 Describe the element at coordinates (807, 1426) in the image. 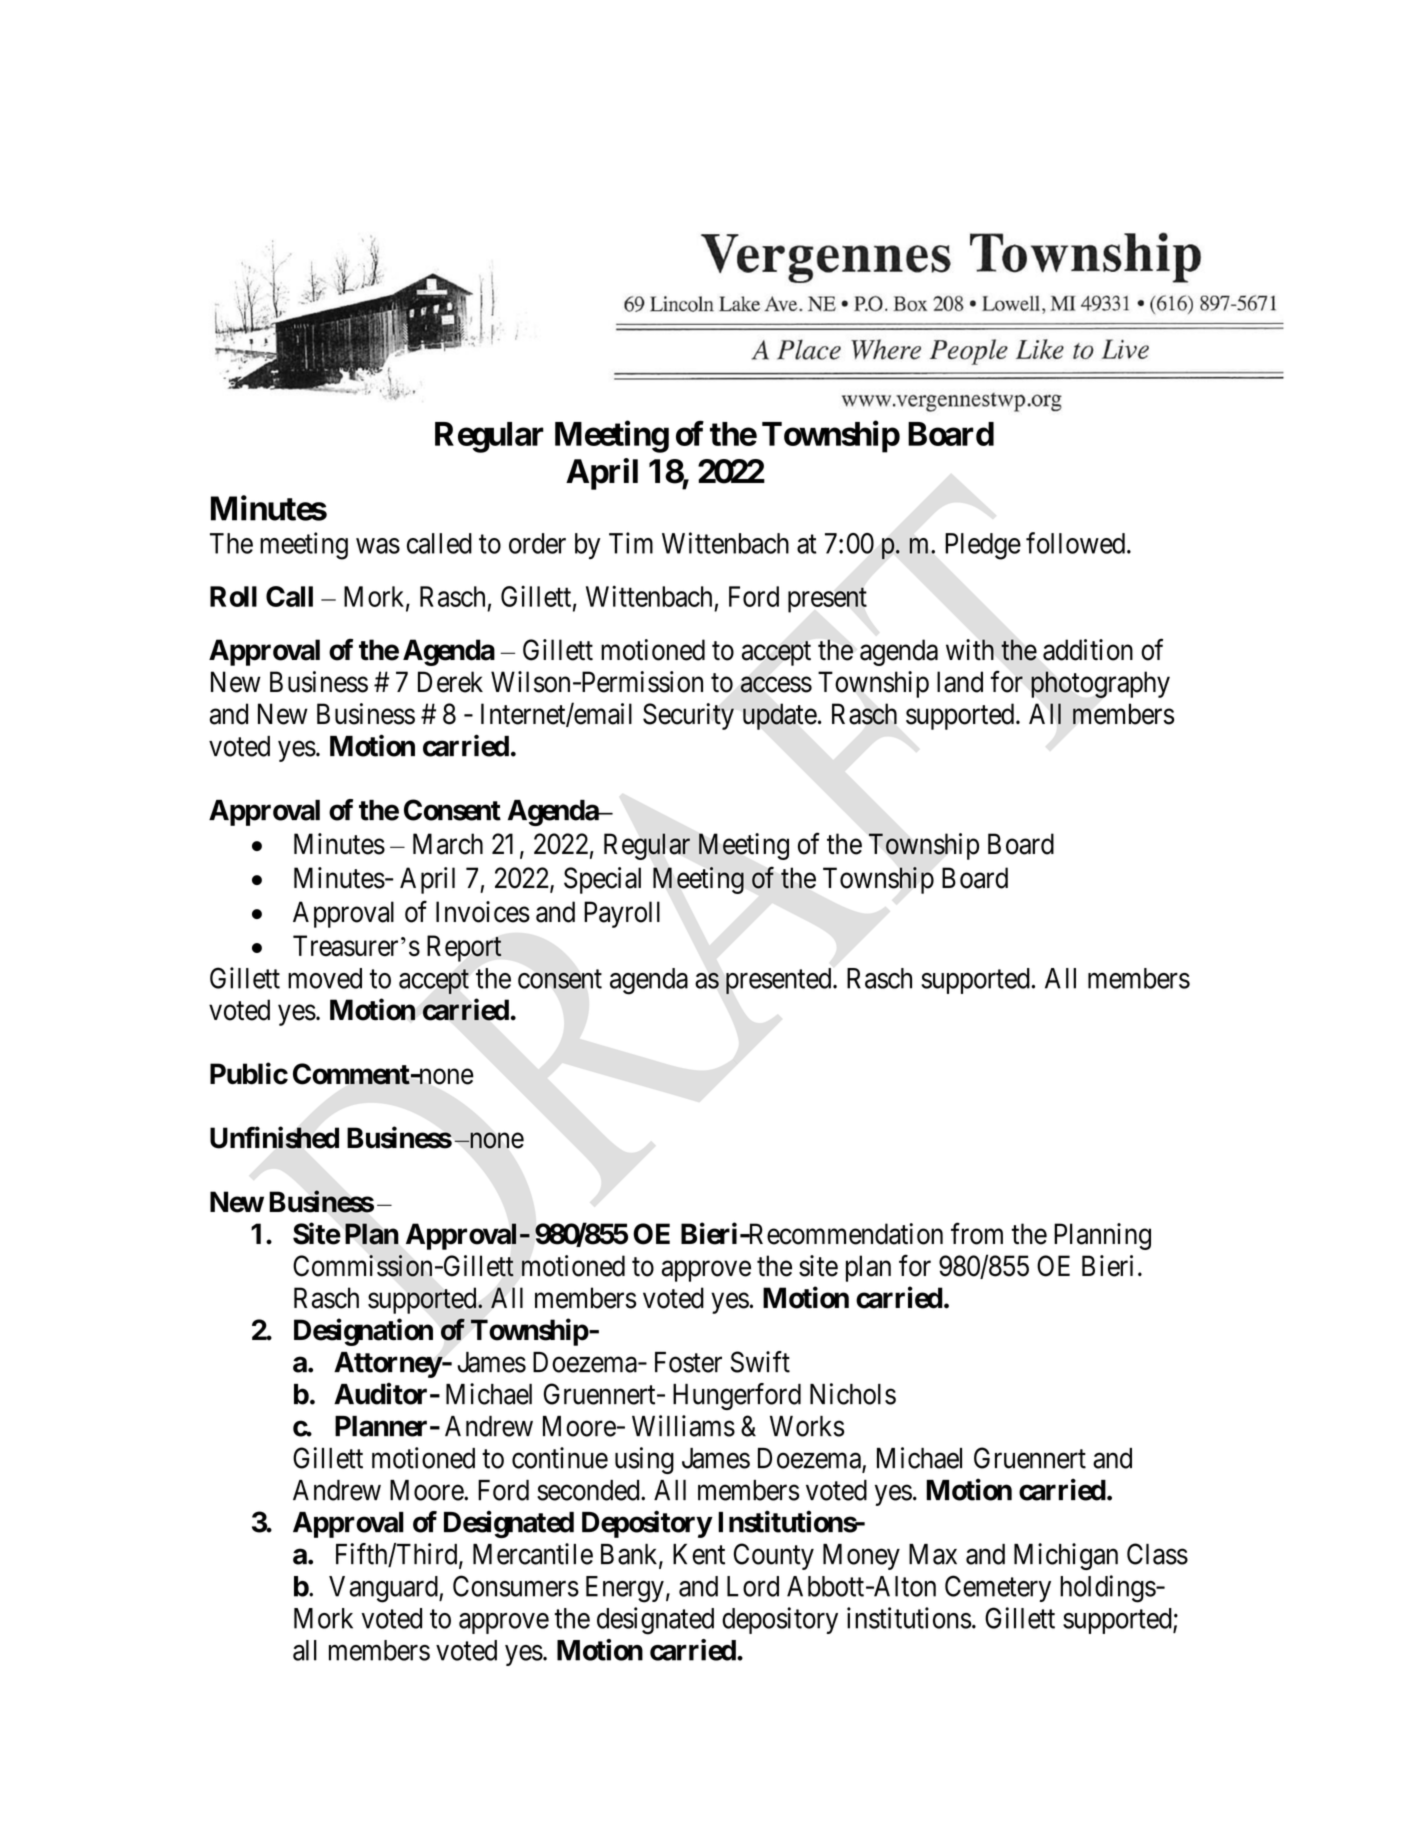

I see `Works` at that location.
